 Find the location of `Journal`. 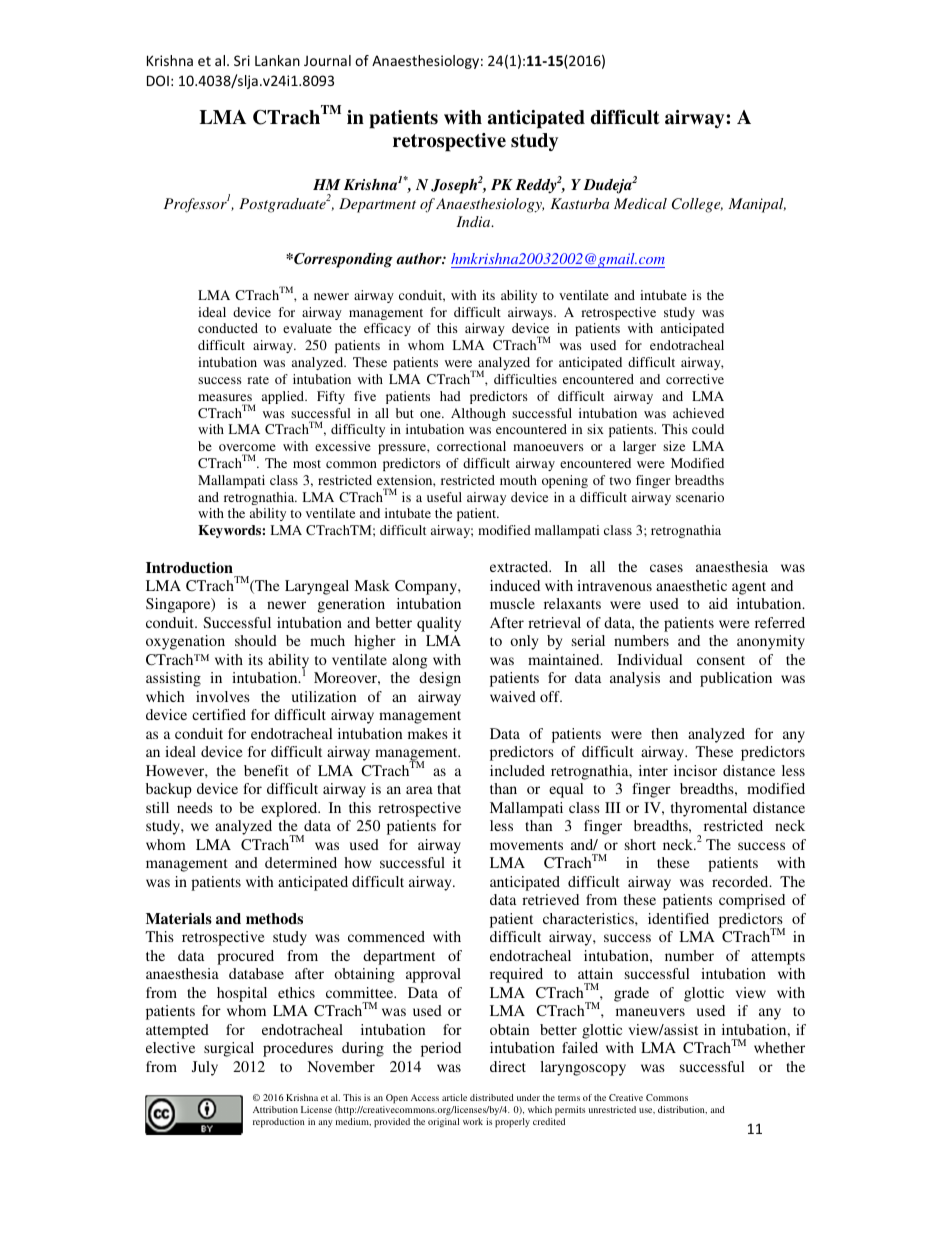

Journal is located at coordinates (327, 60).
